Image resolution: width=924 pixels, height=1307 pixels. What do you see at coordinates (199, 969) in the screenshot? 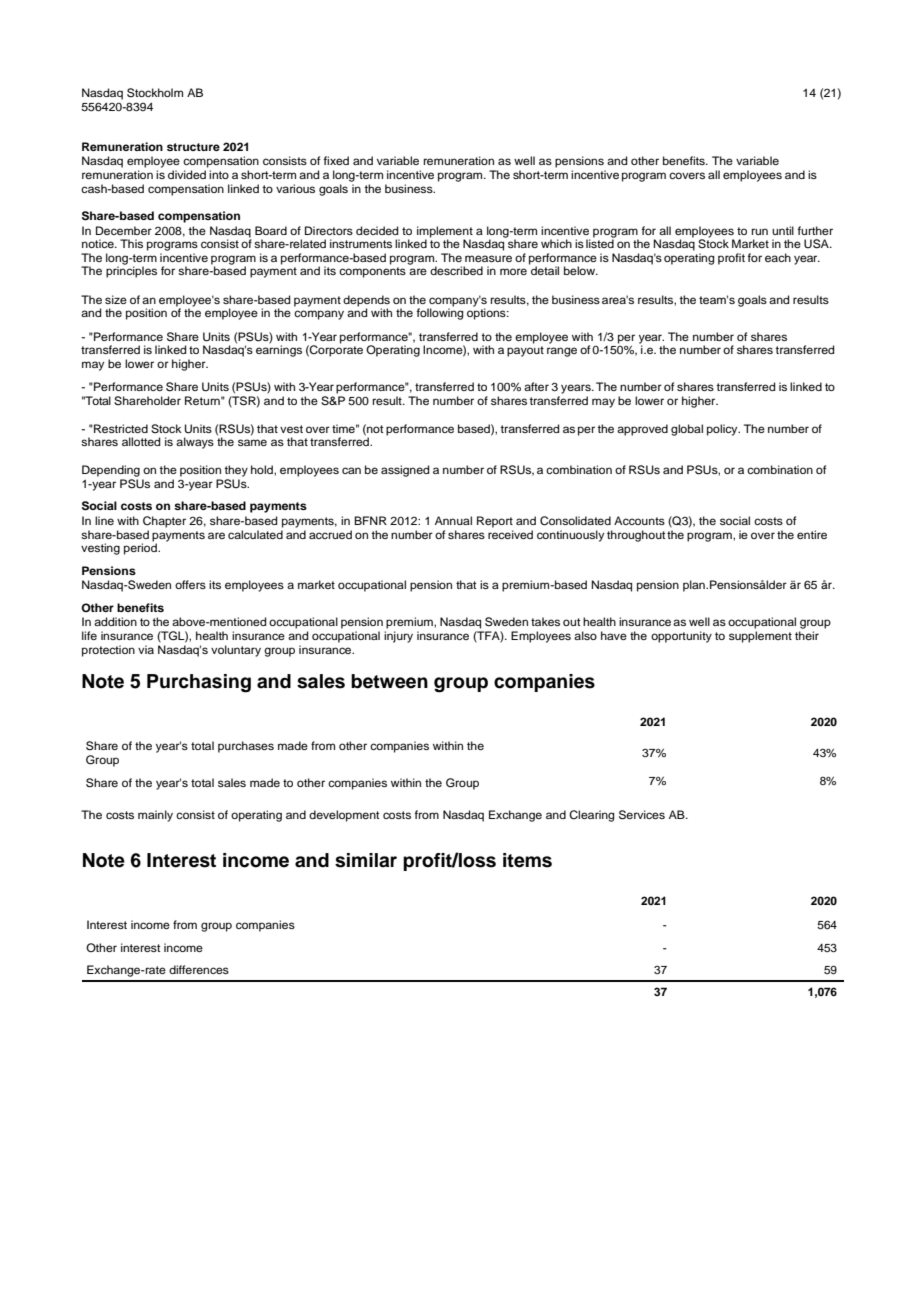
I see `differences` at bounding box center [199, 969].
